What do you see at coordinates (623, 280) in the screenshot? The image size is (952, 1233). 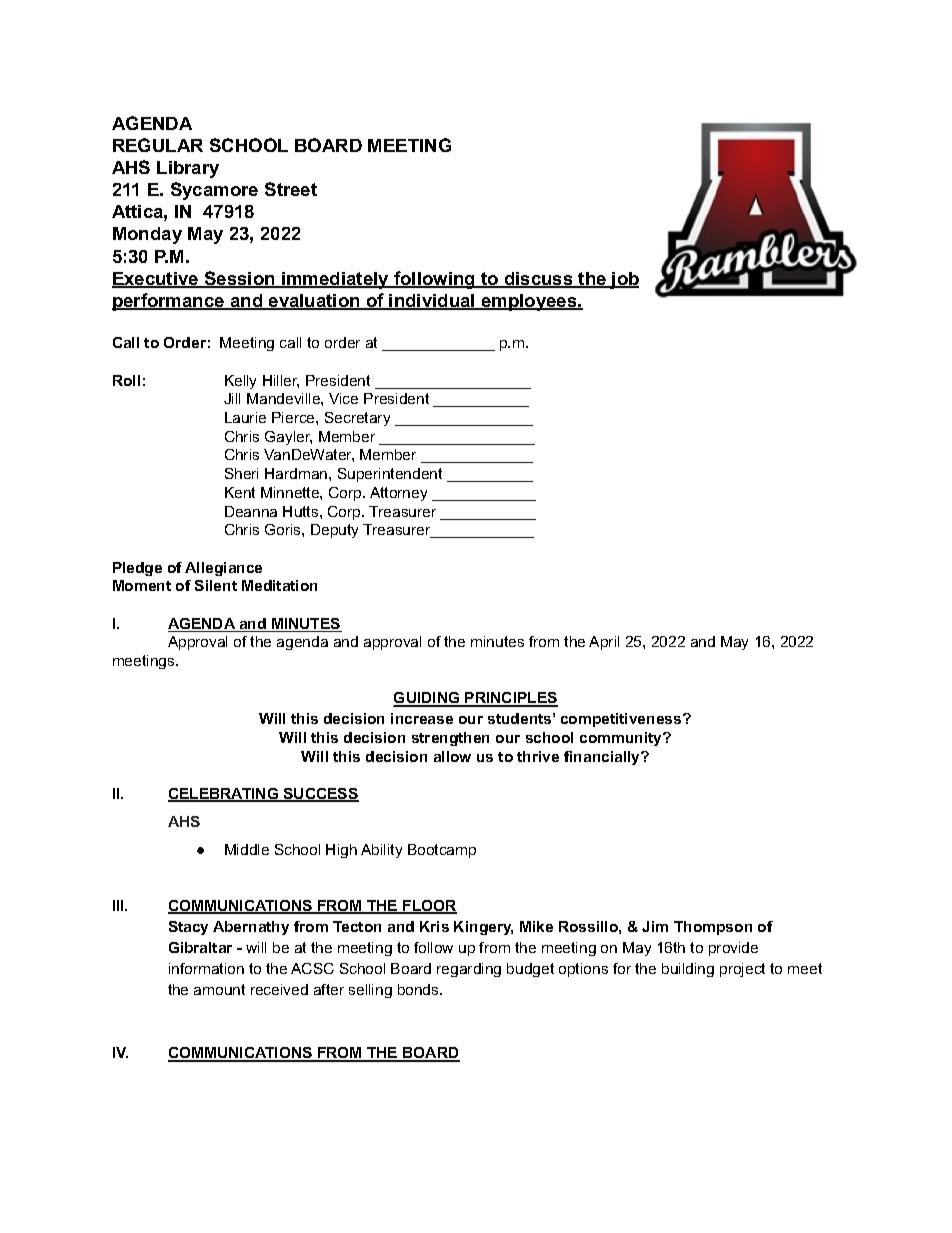 I see `job` at bounding box center [623, 280].
